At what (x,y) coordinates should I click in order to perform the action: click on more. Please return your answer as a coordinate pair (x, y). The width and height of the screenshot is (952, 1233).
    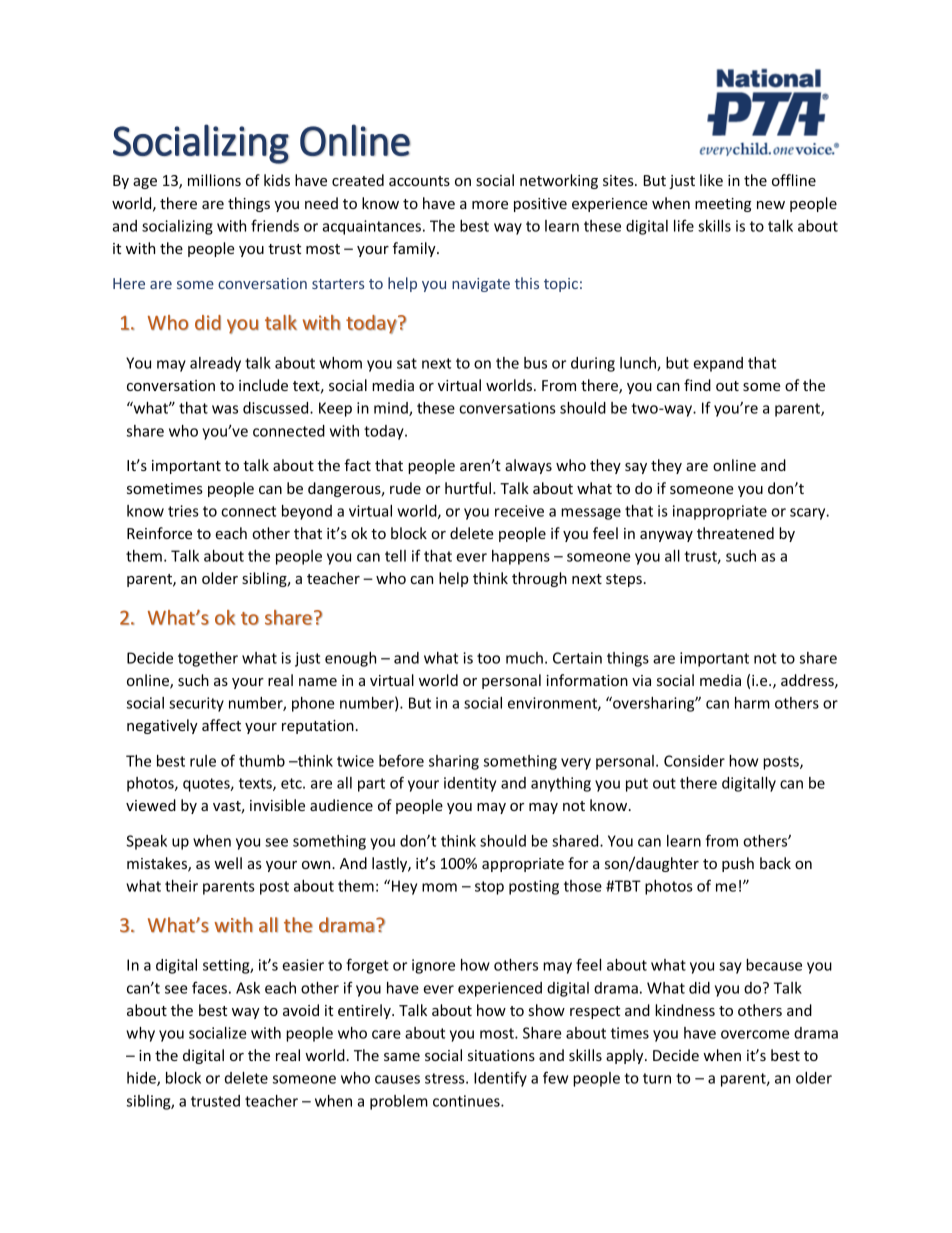
    Looking at the image, I should click on (490, 205).
